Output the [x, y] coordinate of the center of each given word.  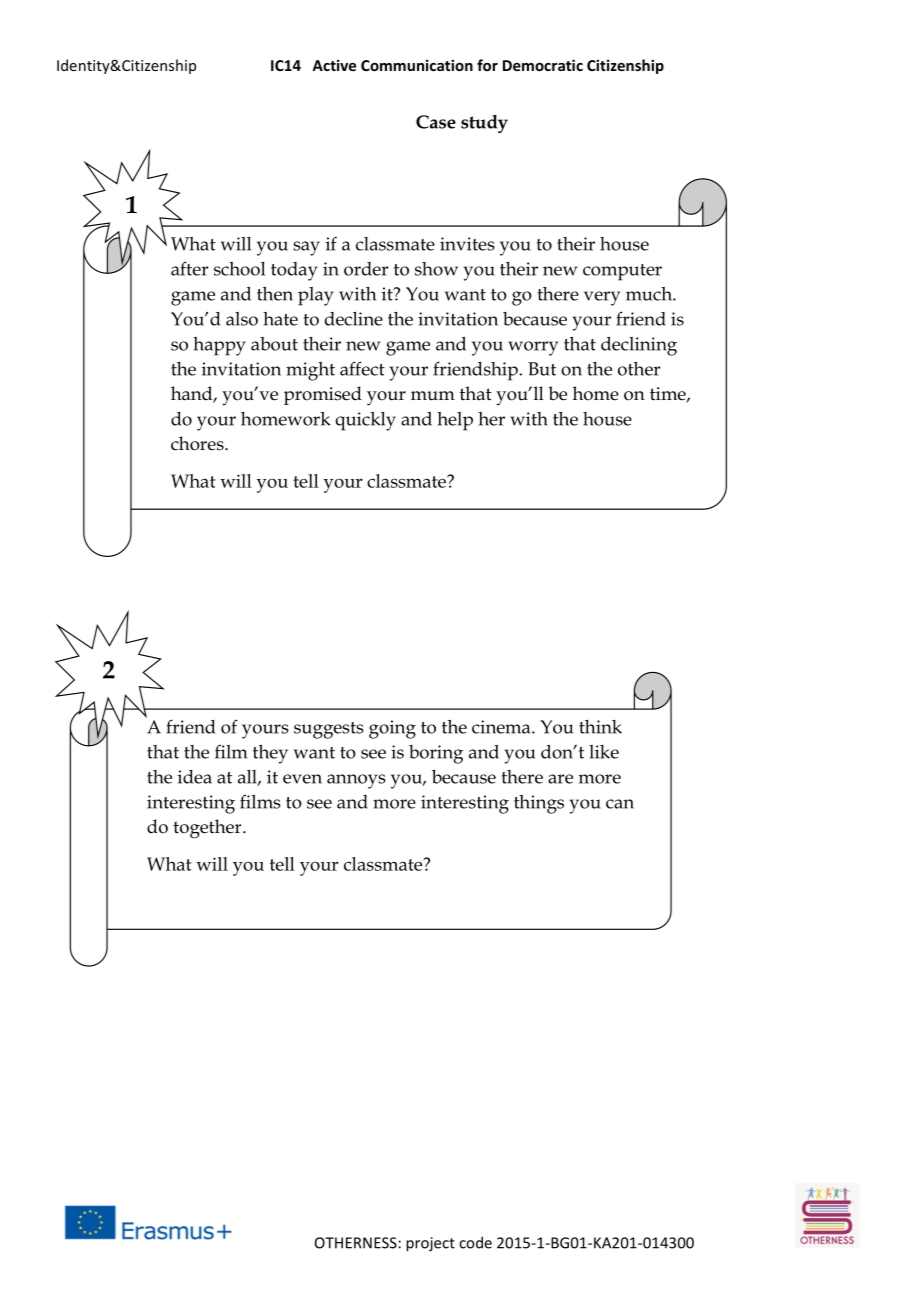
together [208, 829]
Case [436, 122]
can [620, 804]
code [475, 1242]
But [542, 369]
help [455, 421]
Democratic [543, 65]
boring [436, 754]
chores [198, 443]
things [539, 804]
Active [334, 65]
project [430, 1244]
